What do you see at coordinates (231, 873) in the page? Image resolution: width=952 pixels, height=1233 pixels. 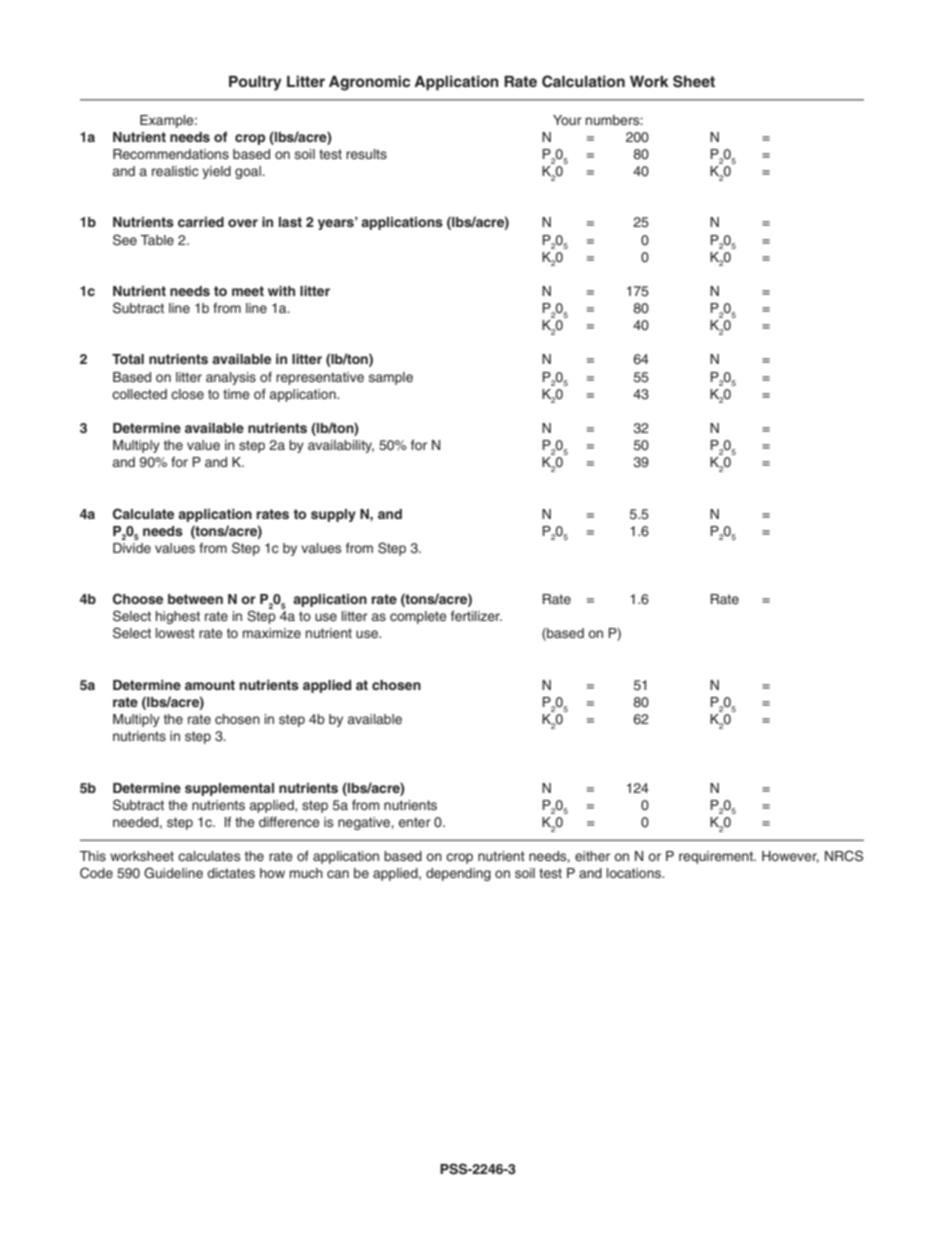 I see `dictates` at bounding box center [231, 873].
